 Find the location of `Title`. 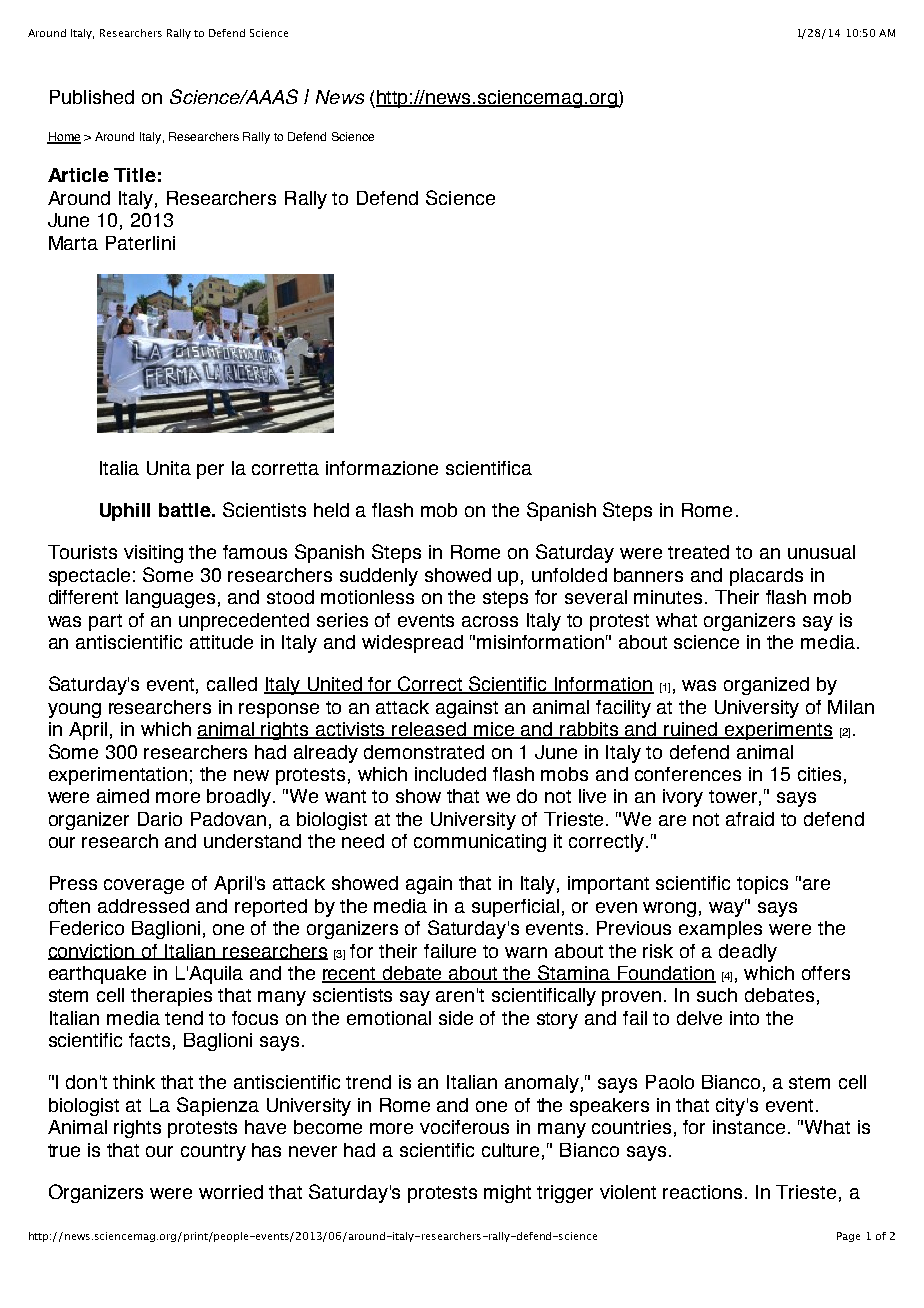

Title is located at coordinates (135, 175).
